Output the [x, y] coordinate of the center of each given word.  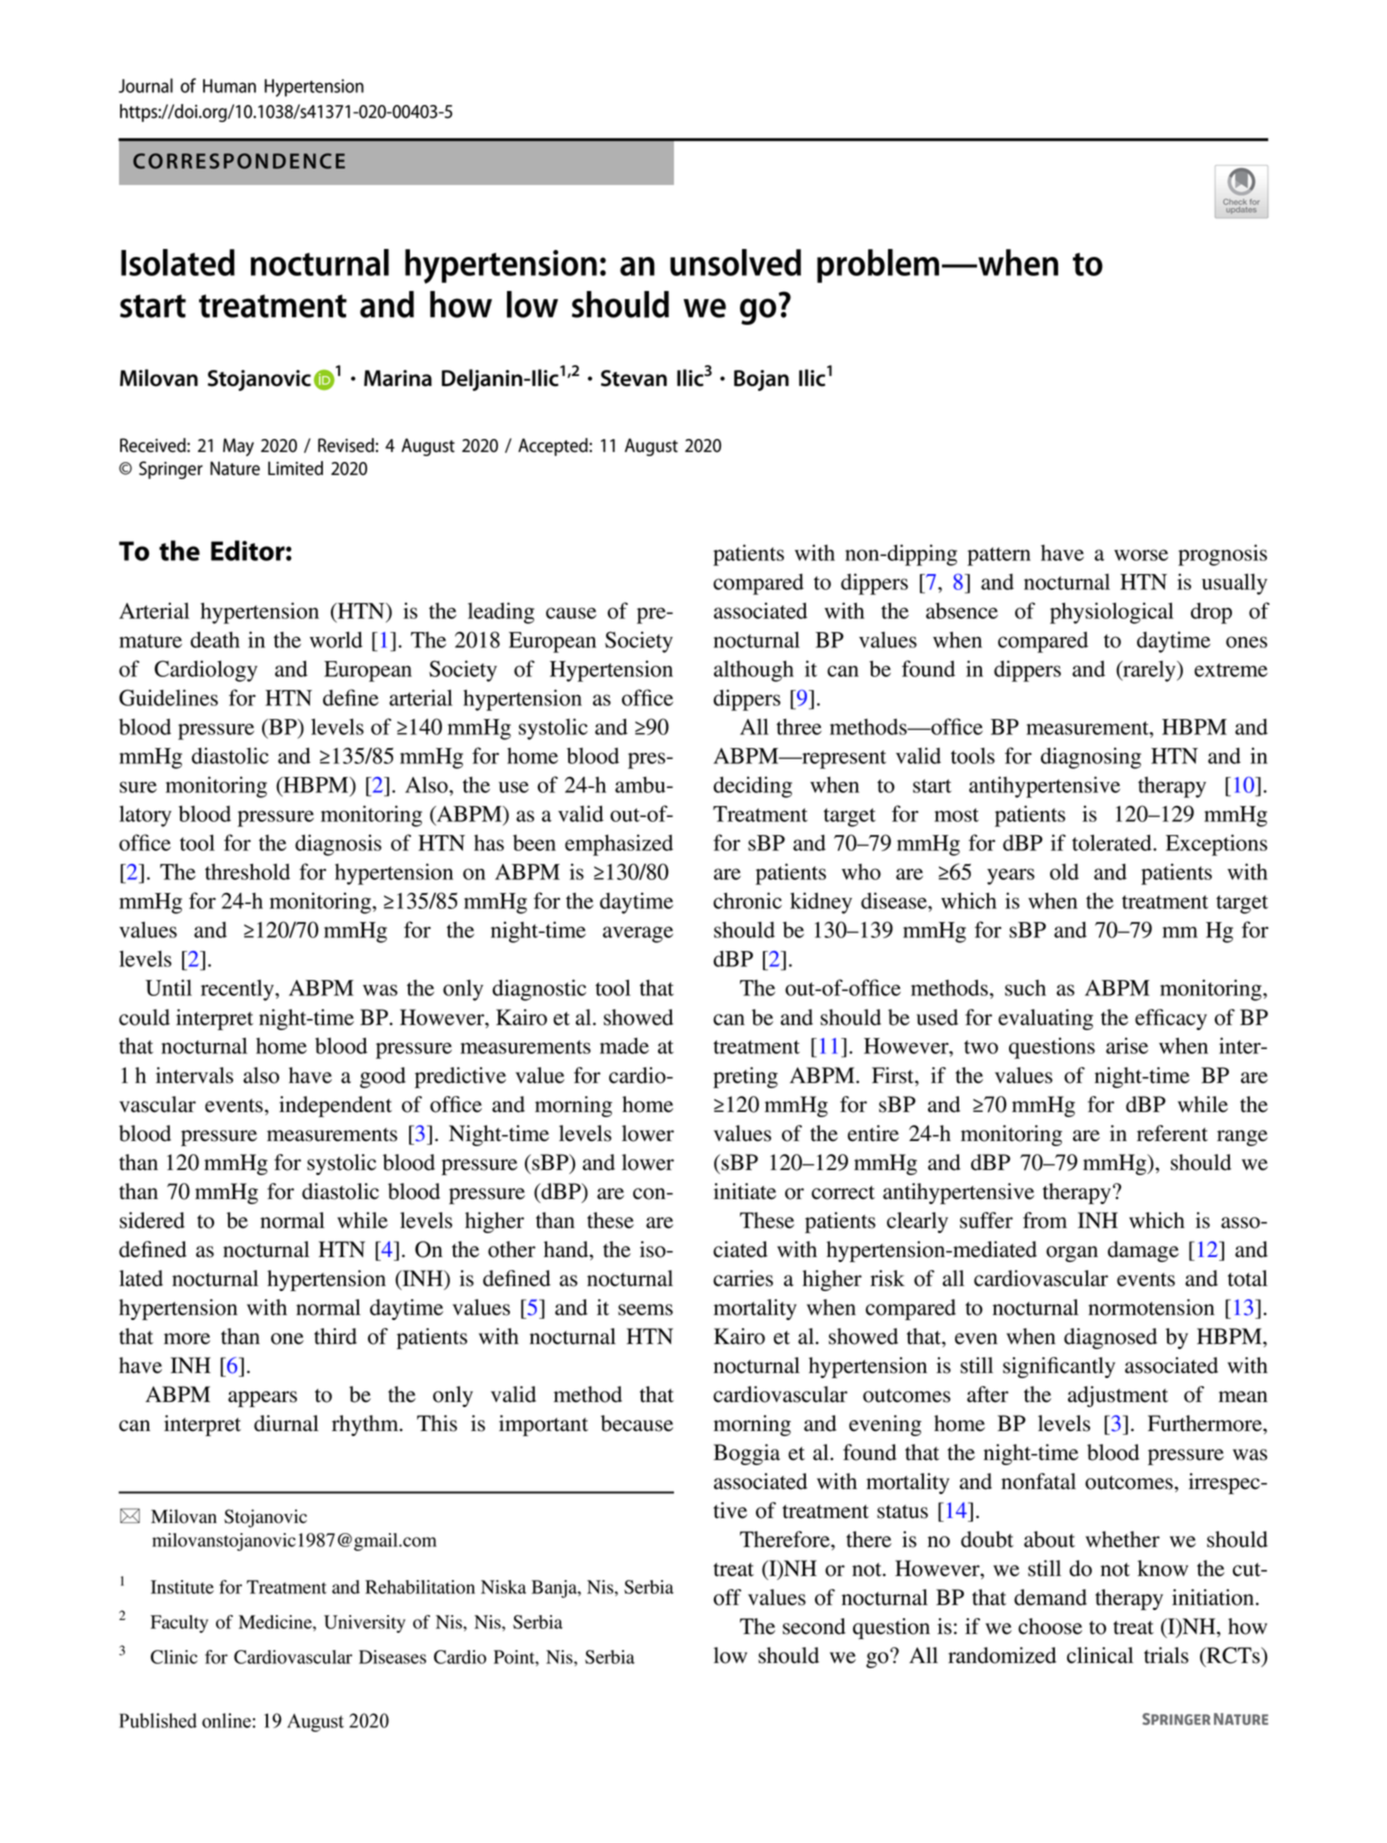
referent [1172, 1133]
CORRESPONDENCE [239, 161]
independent [335, 1106]
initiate [745, 1191]
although [754, 671]
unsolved [735, 262]
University [365, 1624]
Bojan [761, 380]
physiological [1112, 613]
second [814, 1626]
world [336, 639]
